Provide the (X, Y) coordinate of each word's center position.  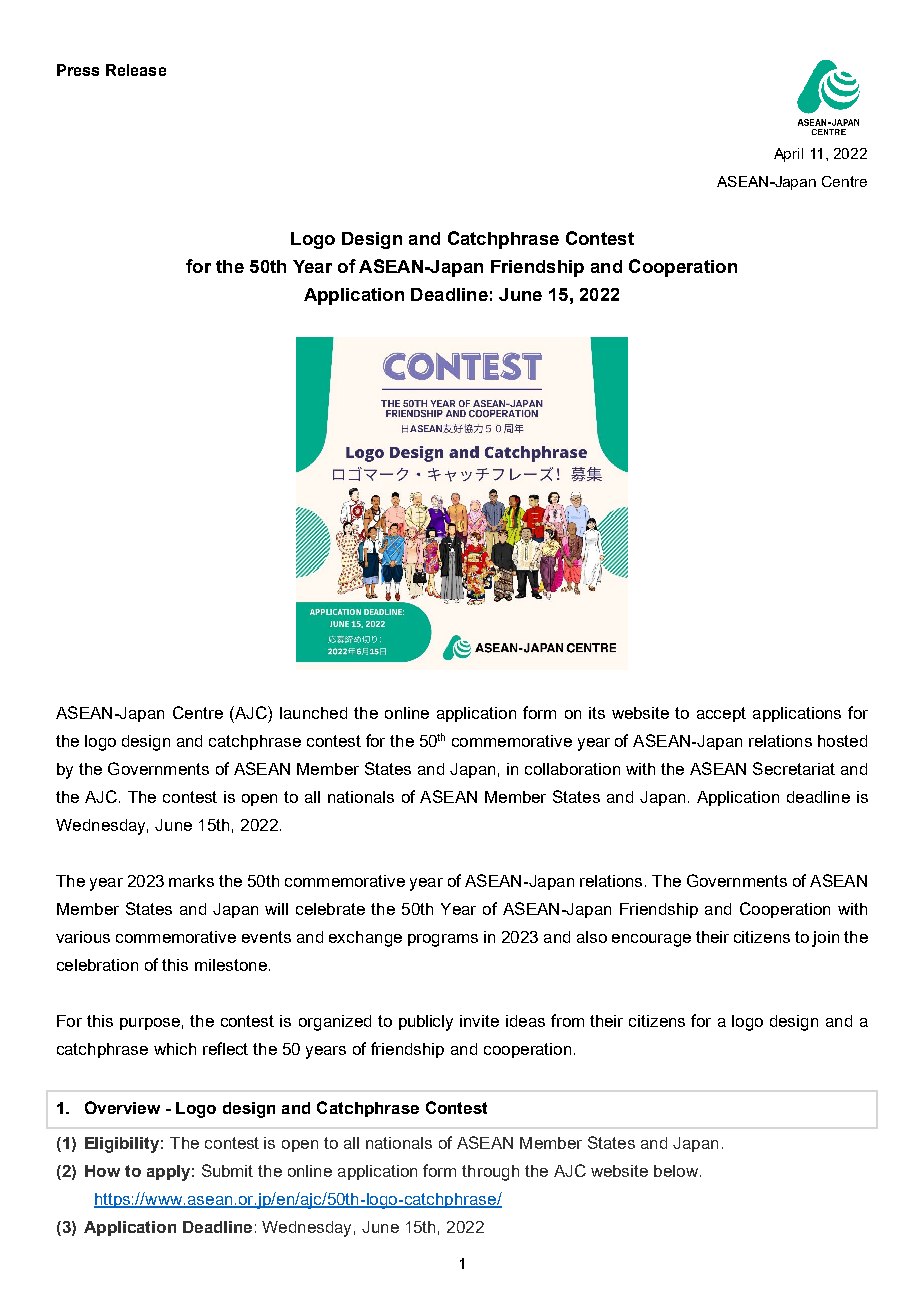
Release (136, 70)
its (597, 713)
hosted (842, 741)
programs (443, 940)
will (276, 909)
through (490, 1173)
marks (191, 881)
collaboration (572, 769)
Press (78, 70)
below (676, 1171)
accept (721, 714)
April (788, 155)
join (825, 939)
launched (313, 713)
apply (168, 1173)
